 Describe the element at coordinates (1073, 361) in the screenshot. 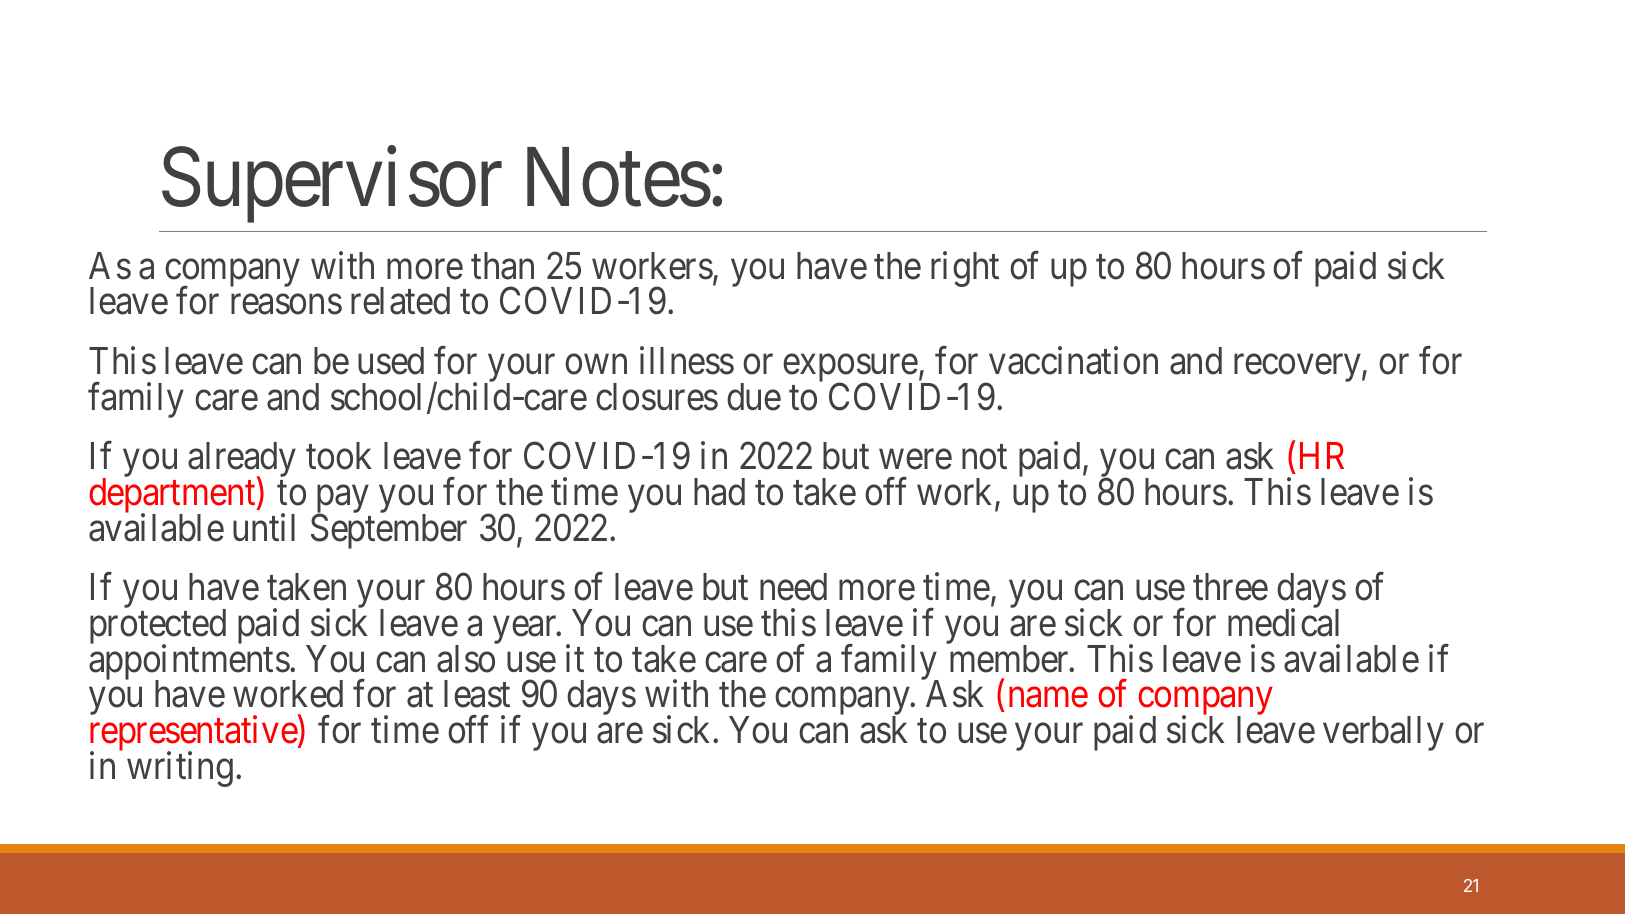

I see `vaccination` at that location.
